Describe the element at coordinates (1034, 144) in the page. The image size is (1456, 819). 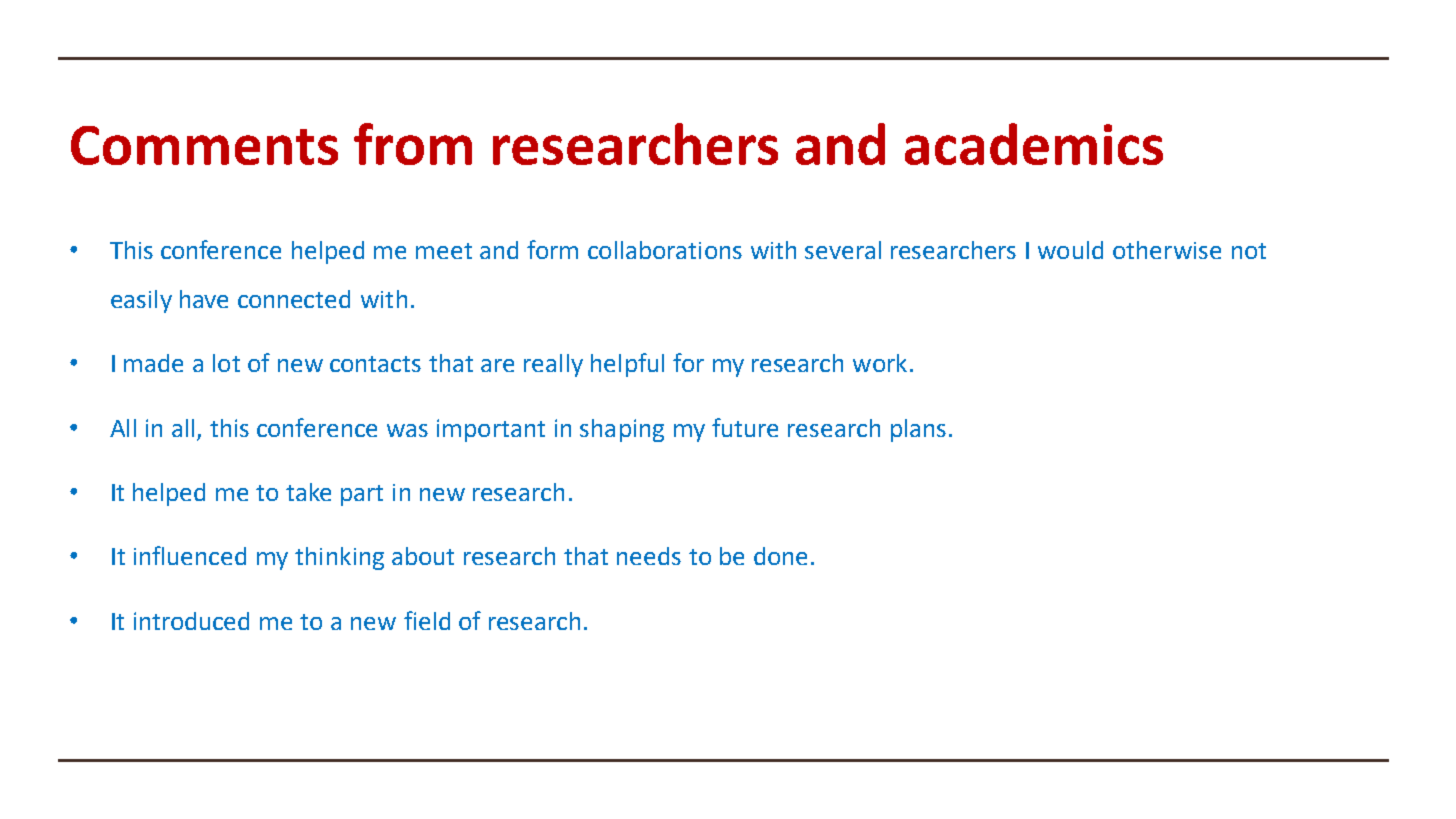
I see `academics` at that location.
